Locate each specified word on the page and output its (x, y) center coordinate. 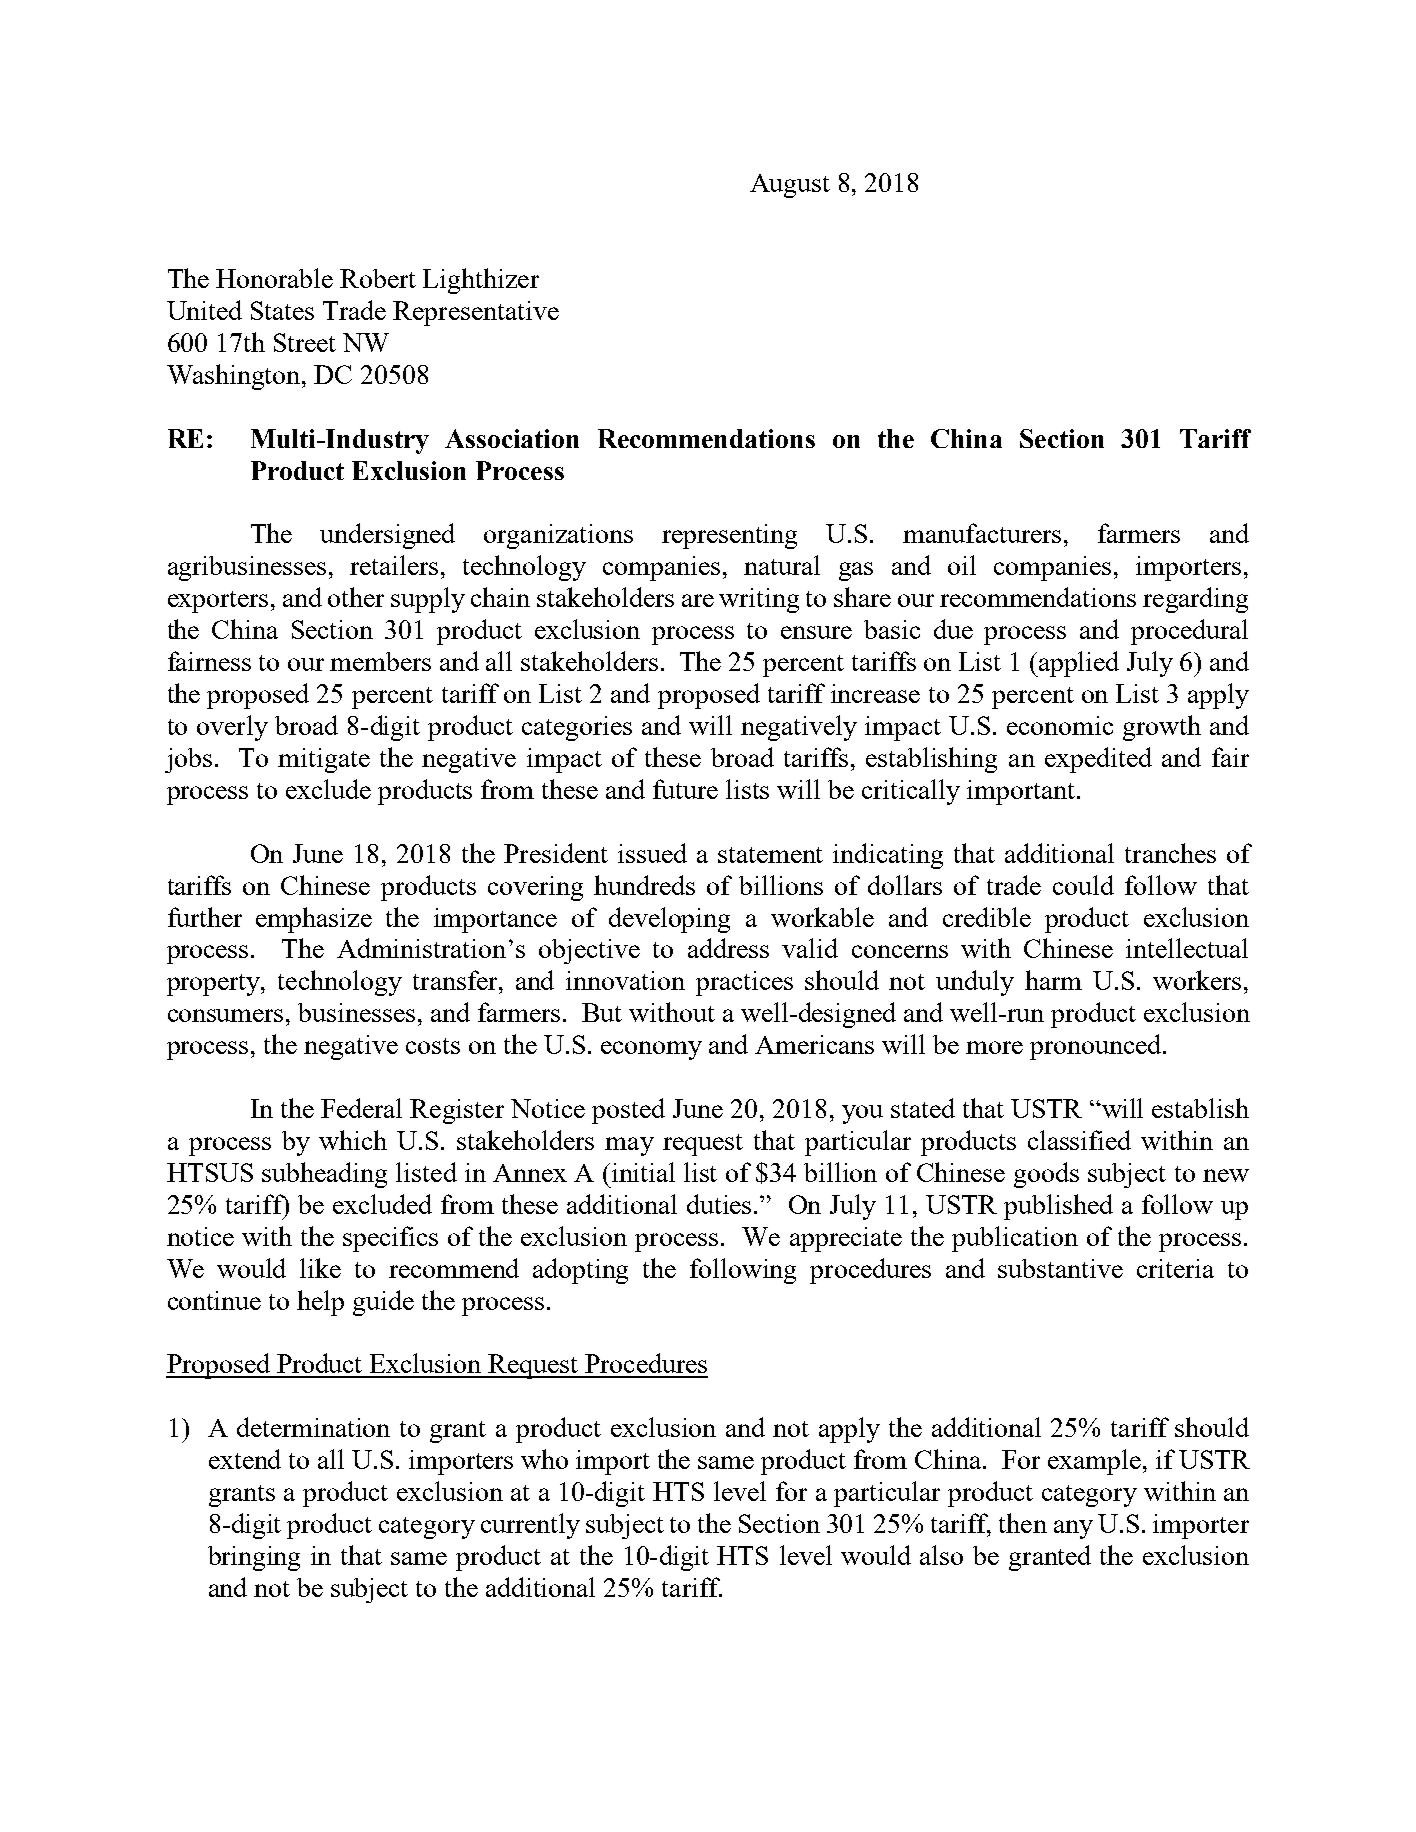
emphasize (314, 920)
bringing (254, 1558)
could (1083, 885)
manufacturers (982, 533)
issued (652, 853)
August (790, 186)
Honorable (274, 278)
